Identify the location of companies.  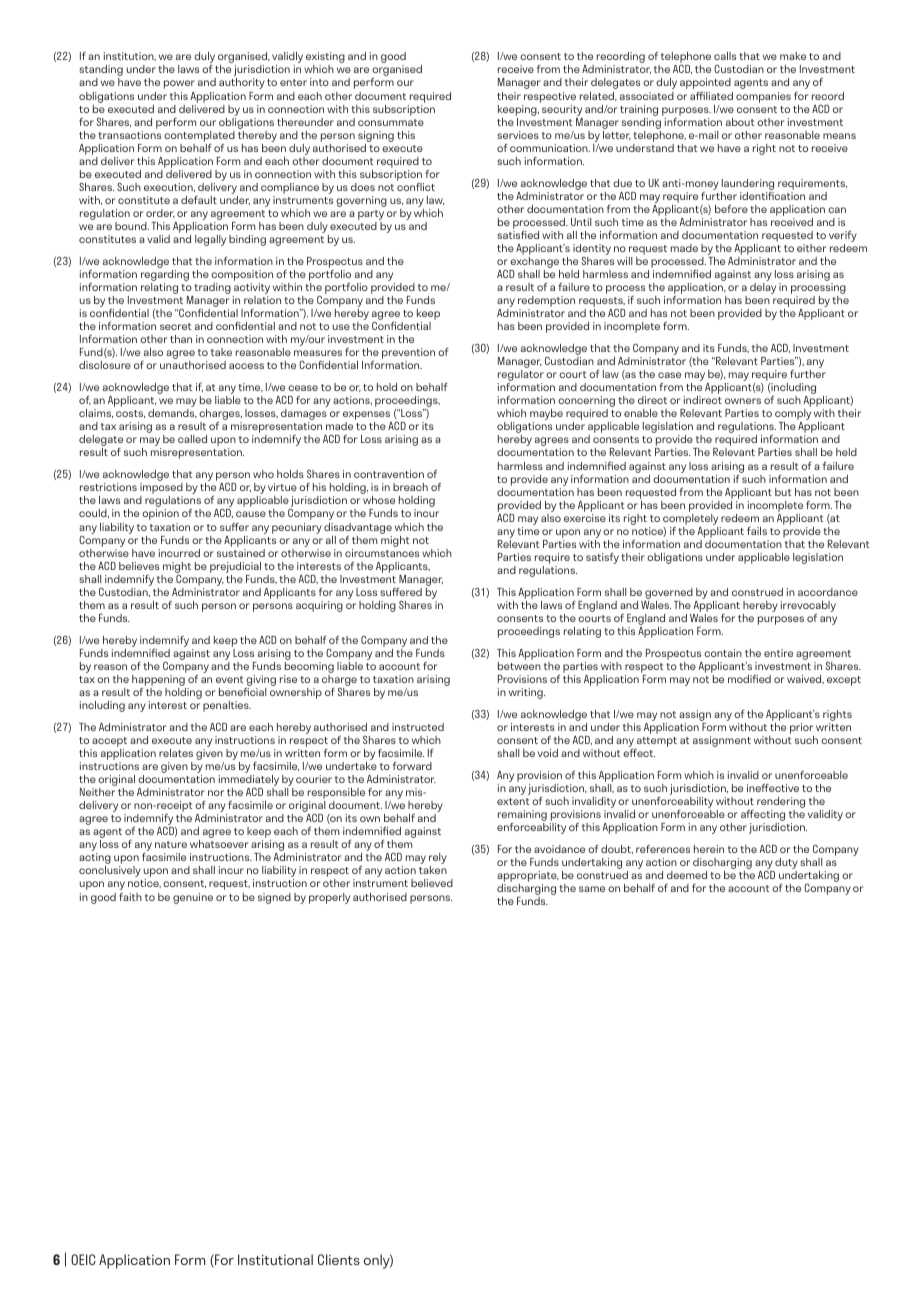
(763, 97).
